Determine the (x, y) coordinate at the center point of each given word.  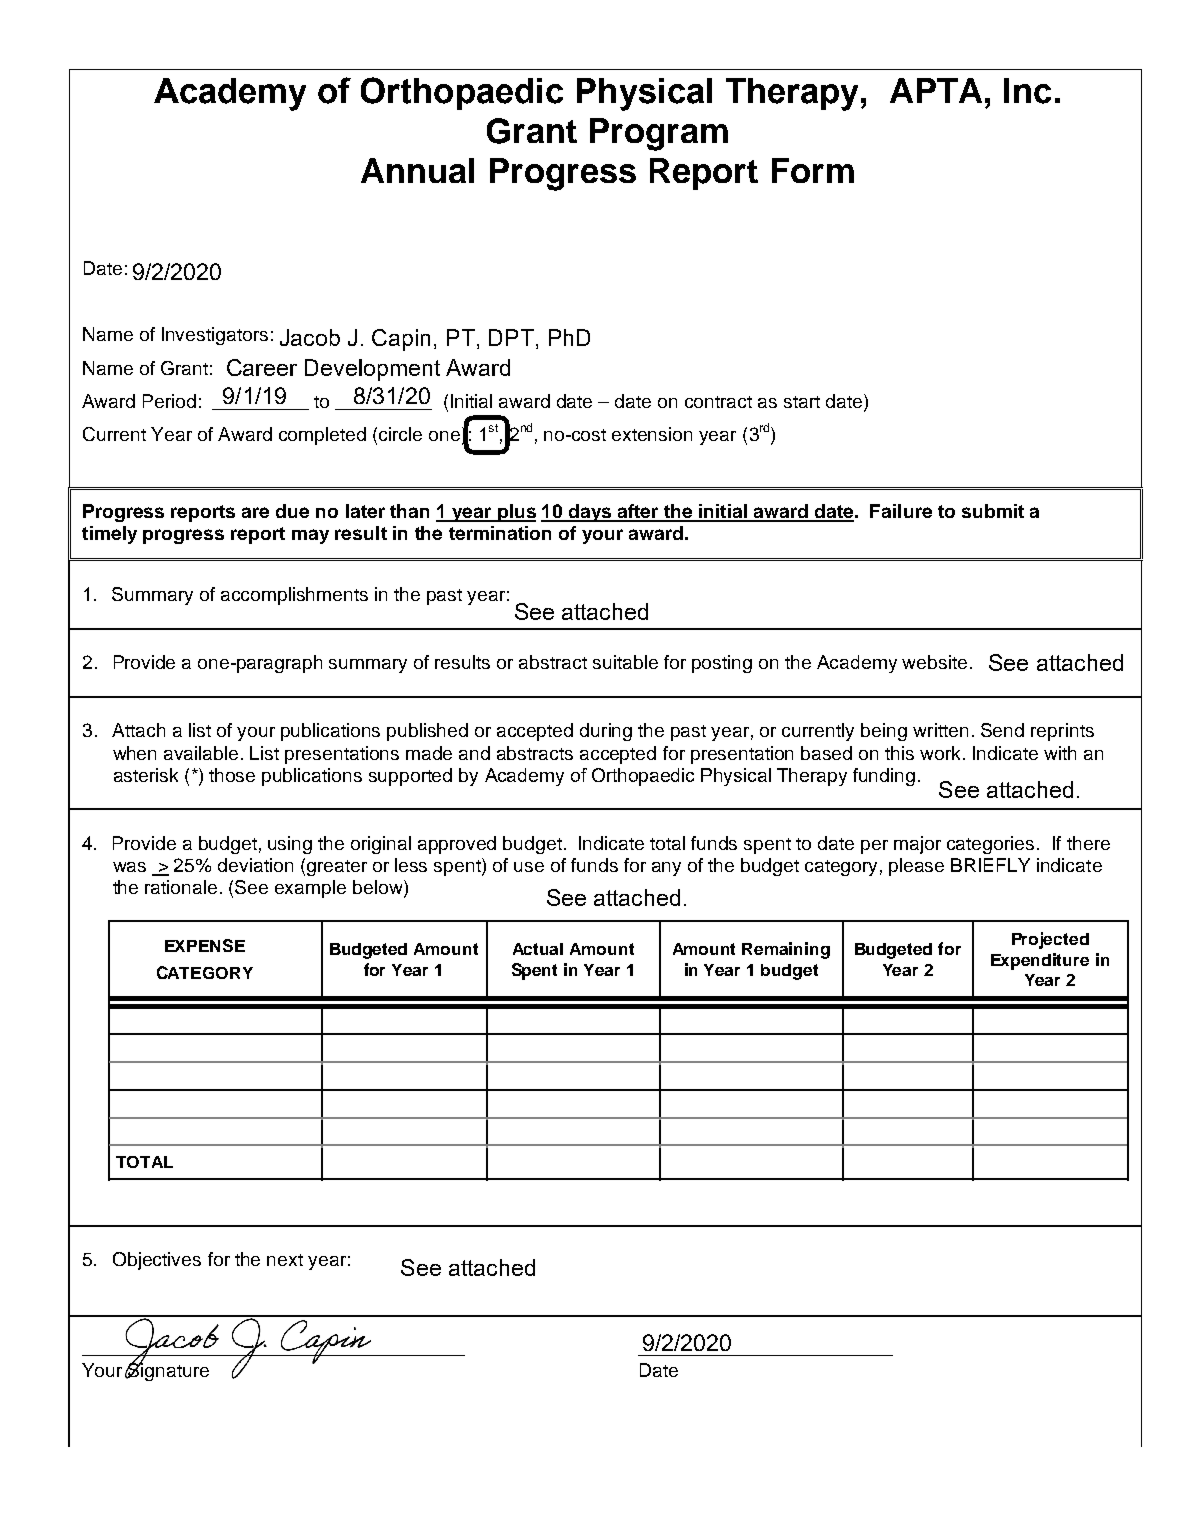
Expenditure (1040, 961)
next (285, 1260)
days (589, 513)
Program (659, 134)
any (666, 869)
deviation (255, 865)
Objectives (157, 1261)
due (292, 511)
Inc (1027, 91)
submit (993, 511)
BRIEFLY (990, 865)
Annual (417, 170)
